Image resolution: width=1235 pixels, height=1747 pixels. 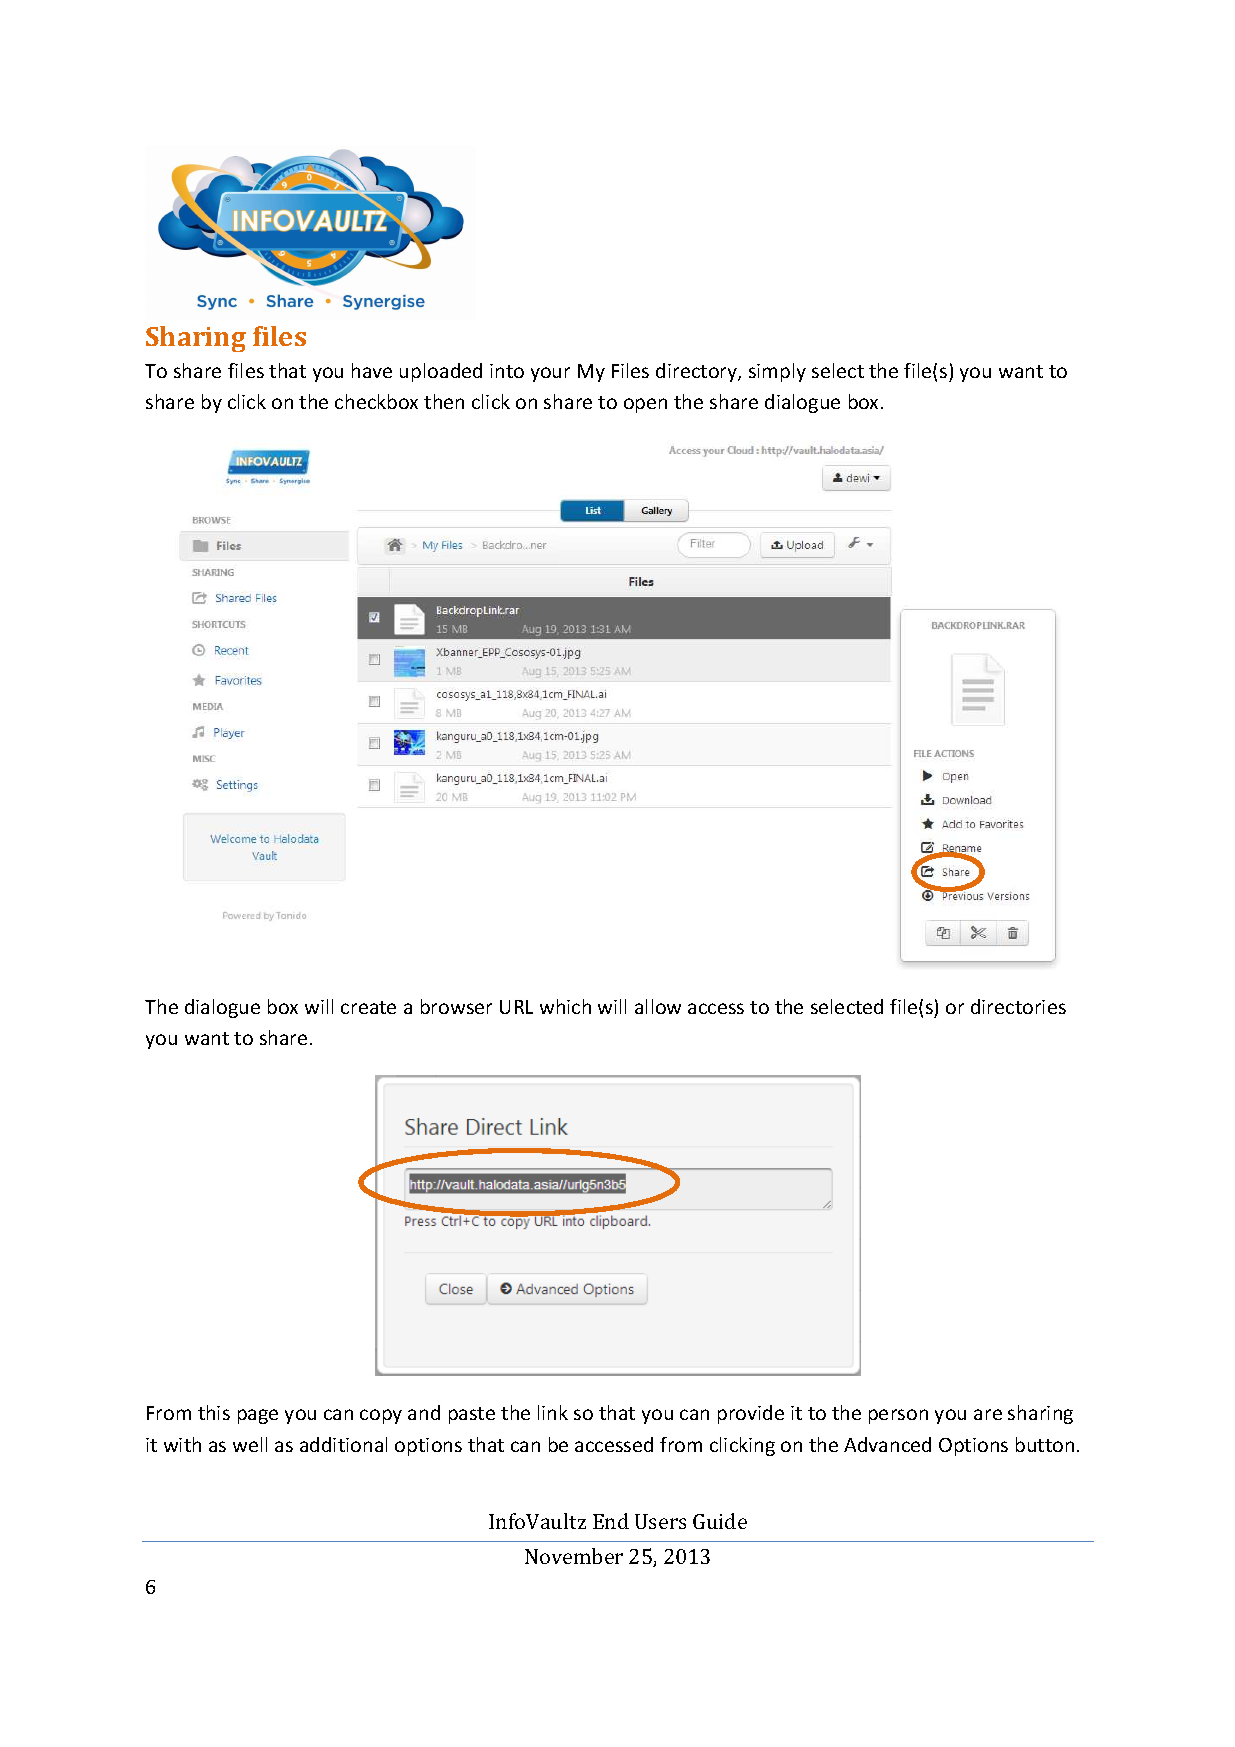 I want to click on person, so click(x=898, y=1416).
